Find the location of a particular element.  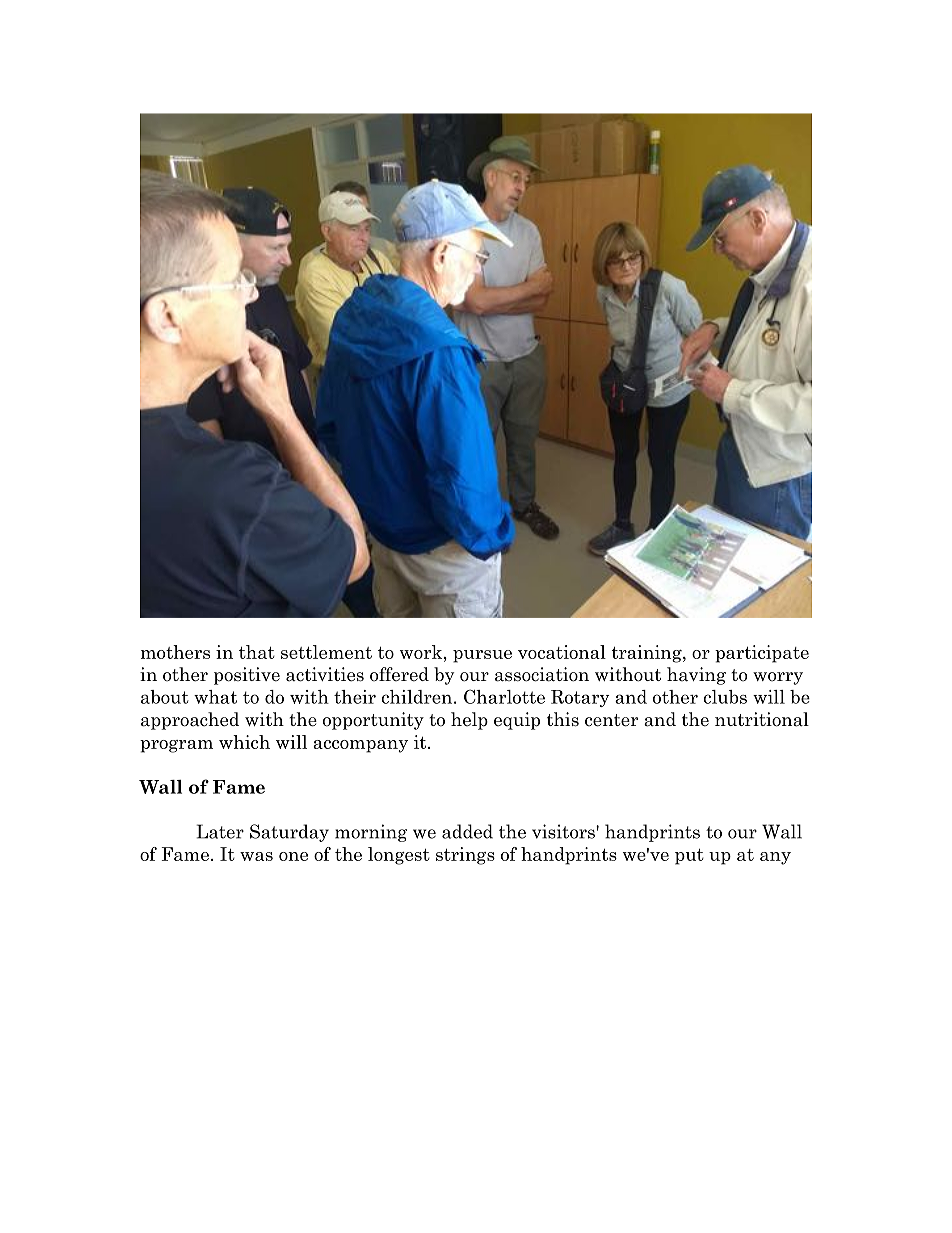

which is located at coordinates (244, 742).
